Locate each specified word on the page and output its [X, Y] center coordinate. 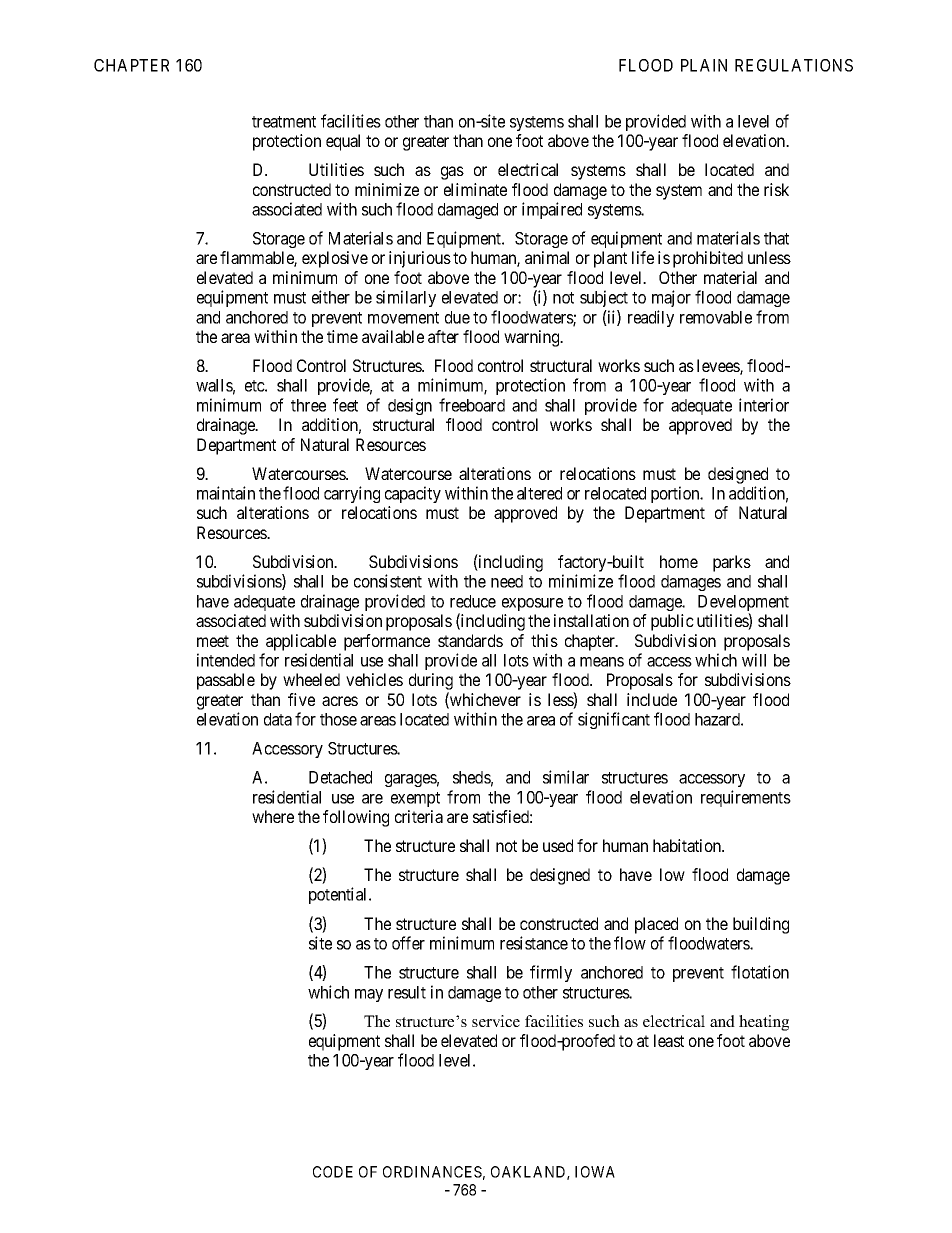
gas [452, 173]
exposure [532, 604]
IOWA [595, 1172]
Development [743, 604]
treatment [284, 122]
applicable [301, 642]
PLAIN [704, 65]
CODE [333, 1172]
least [669, 1040]
